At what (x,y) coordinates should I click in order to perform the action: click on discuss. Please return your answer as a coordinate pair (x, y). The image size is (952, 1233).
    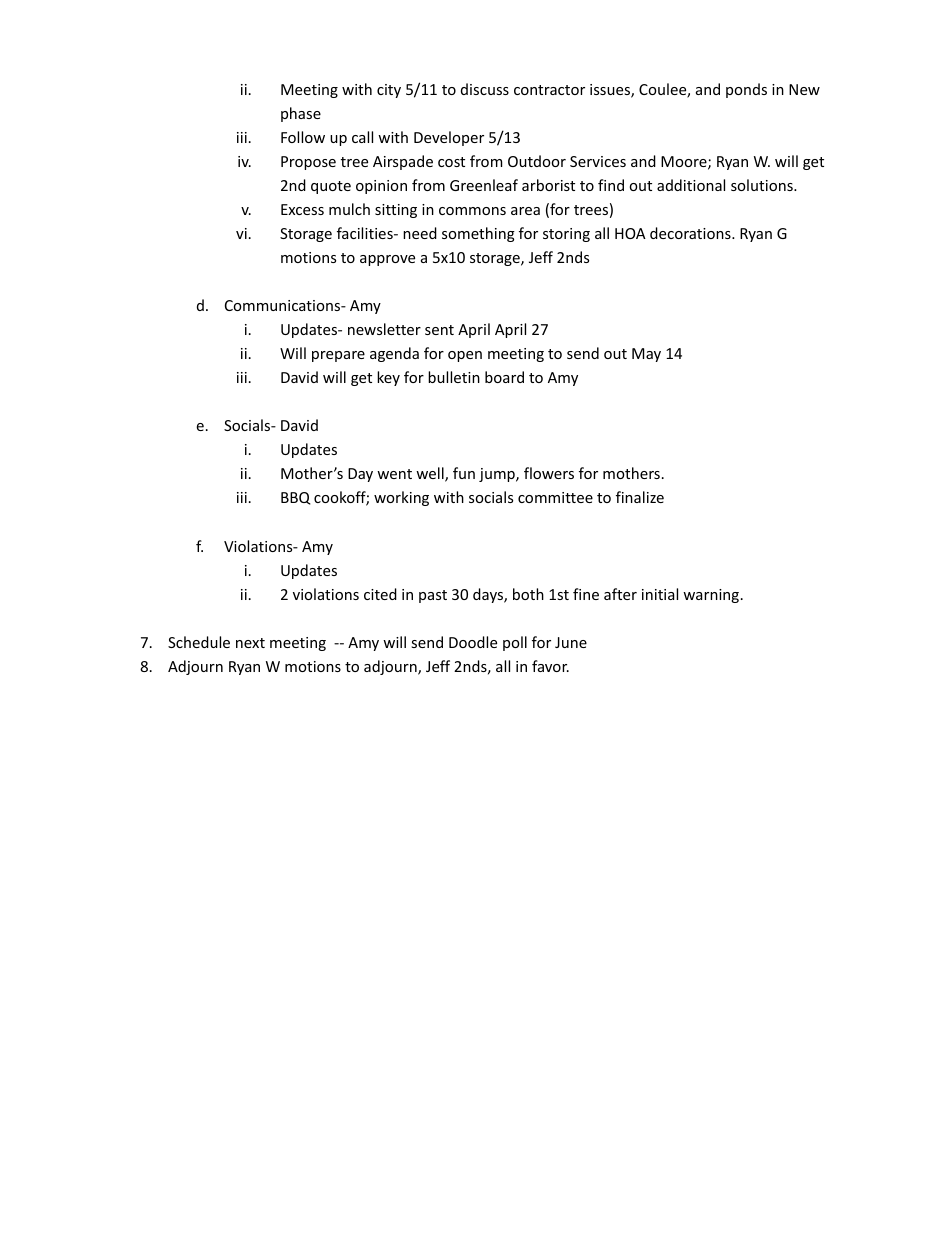
    Looking at the image, I should click on (485, 89).
